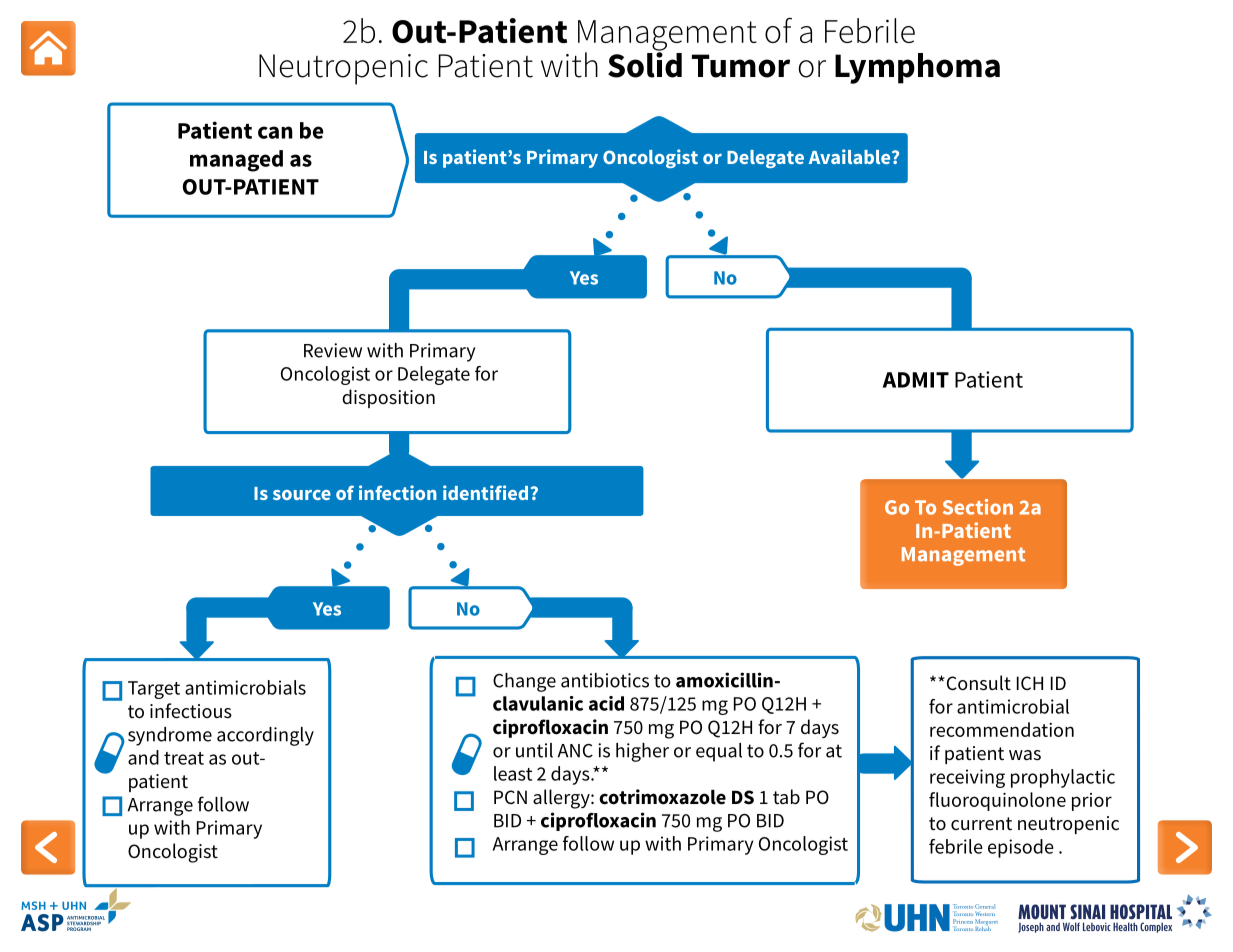 This image has width=1233, height=952. What do you see at coordinates (978, 507) in the image?
I see `Section` at bounding box center [978, 507].
